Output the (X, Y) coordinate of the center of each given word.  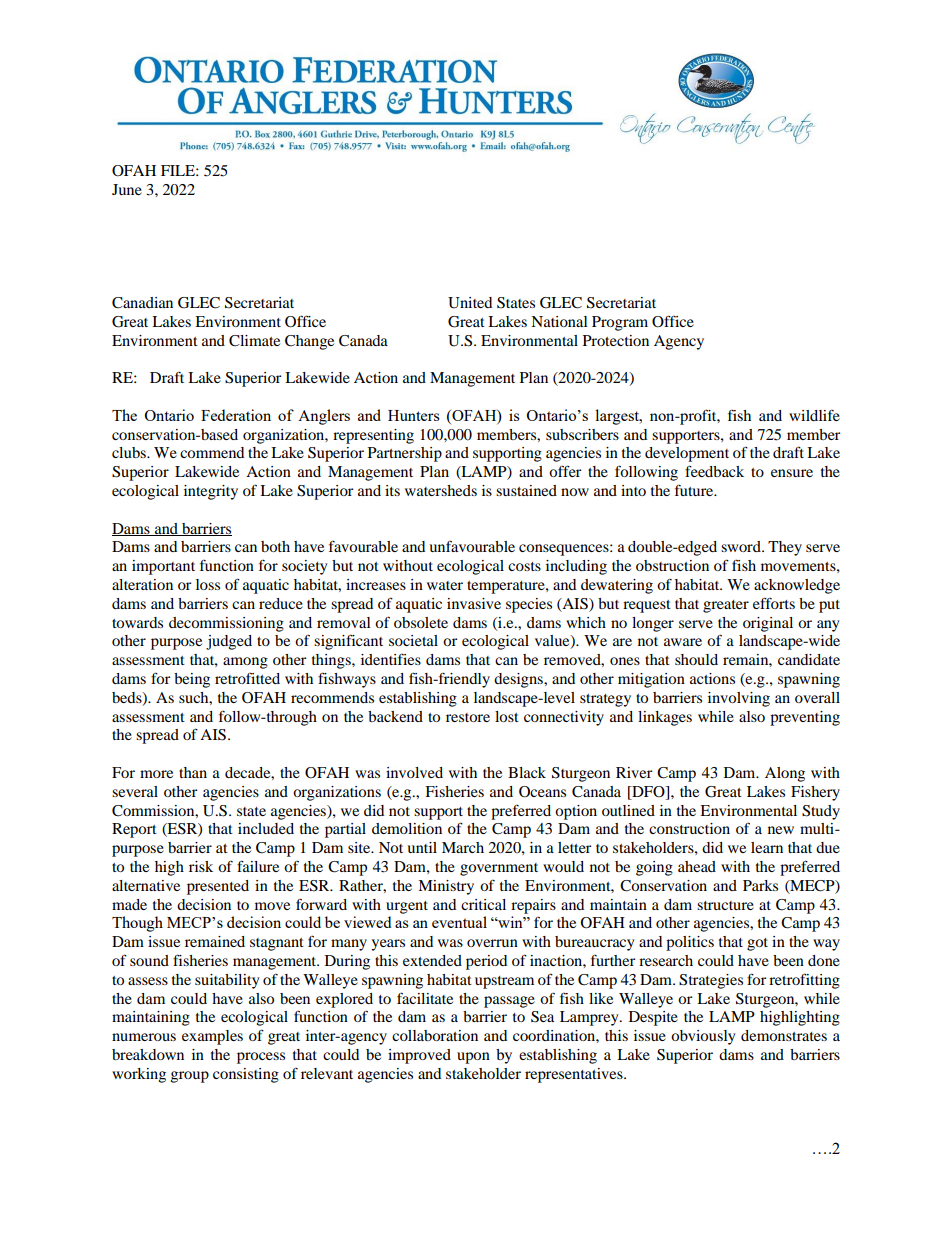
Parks (760, 885)
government (499, 869)
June (127, 189)
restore (468, 717)
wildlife (814, 415)
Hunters (414, 415)
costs (524, 566)
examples (212, 1037)
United (470, 303)
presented (218, 887)
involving (739, 699)
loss (208, 584)
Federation (236, 415)
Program (620, 323)
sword (742, 546)
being (192, 680)
